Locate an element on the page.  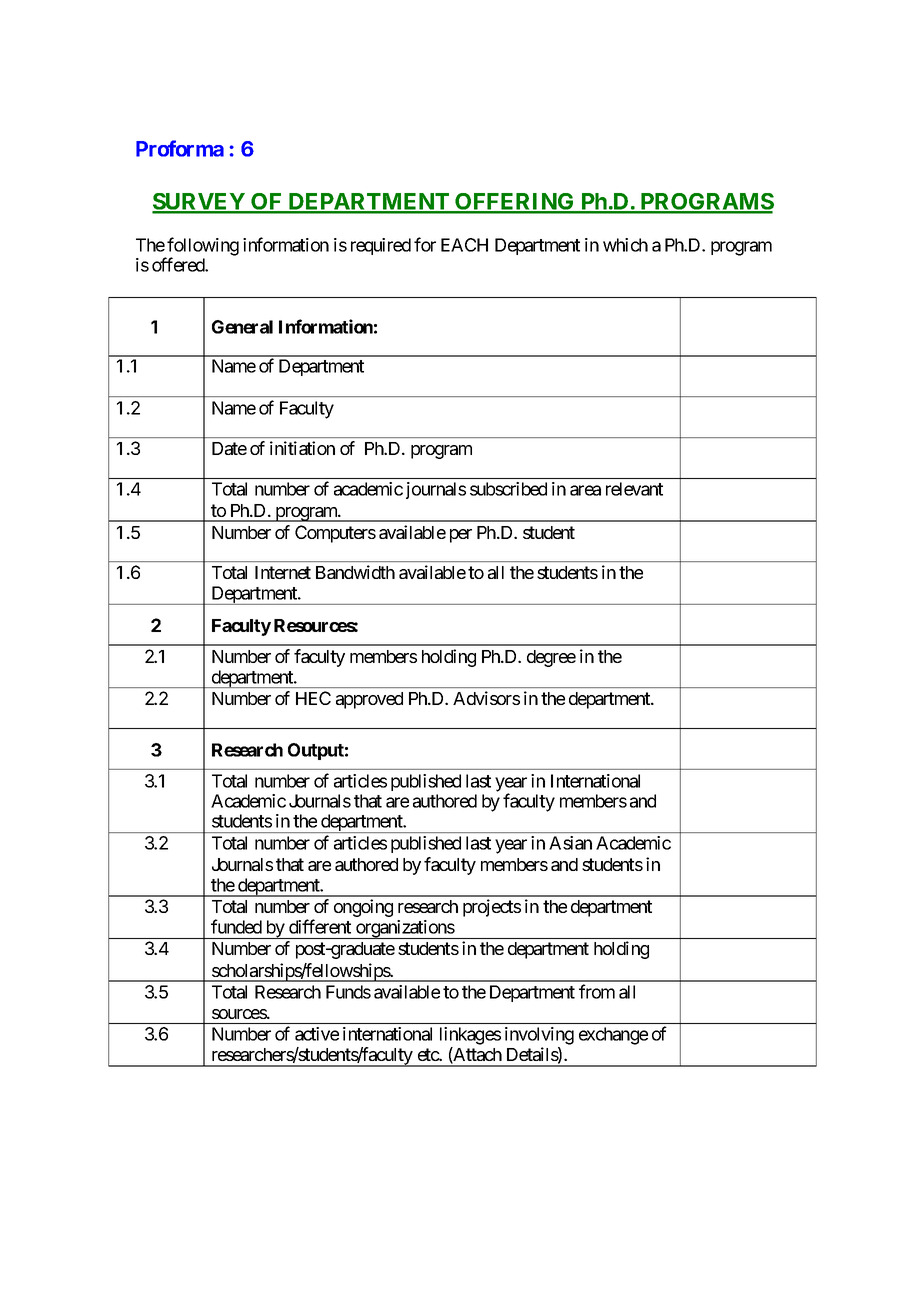
per is located at coordinates (461, 536).
